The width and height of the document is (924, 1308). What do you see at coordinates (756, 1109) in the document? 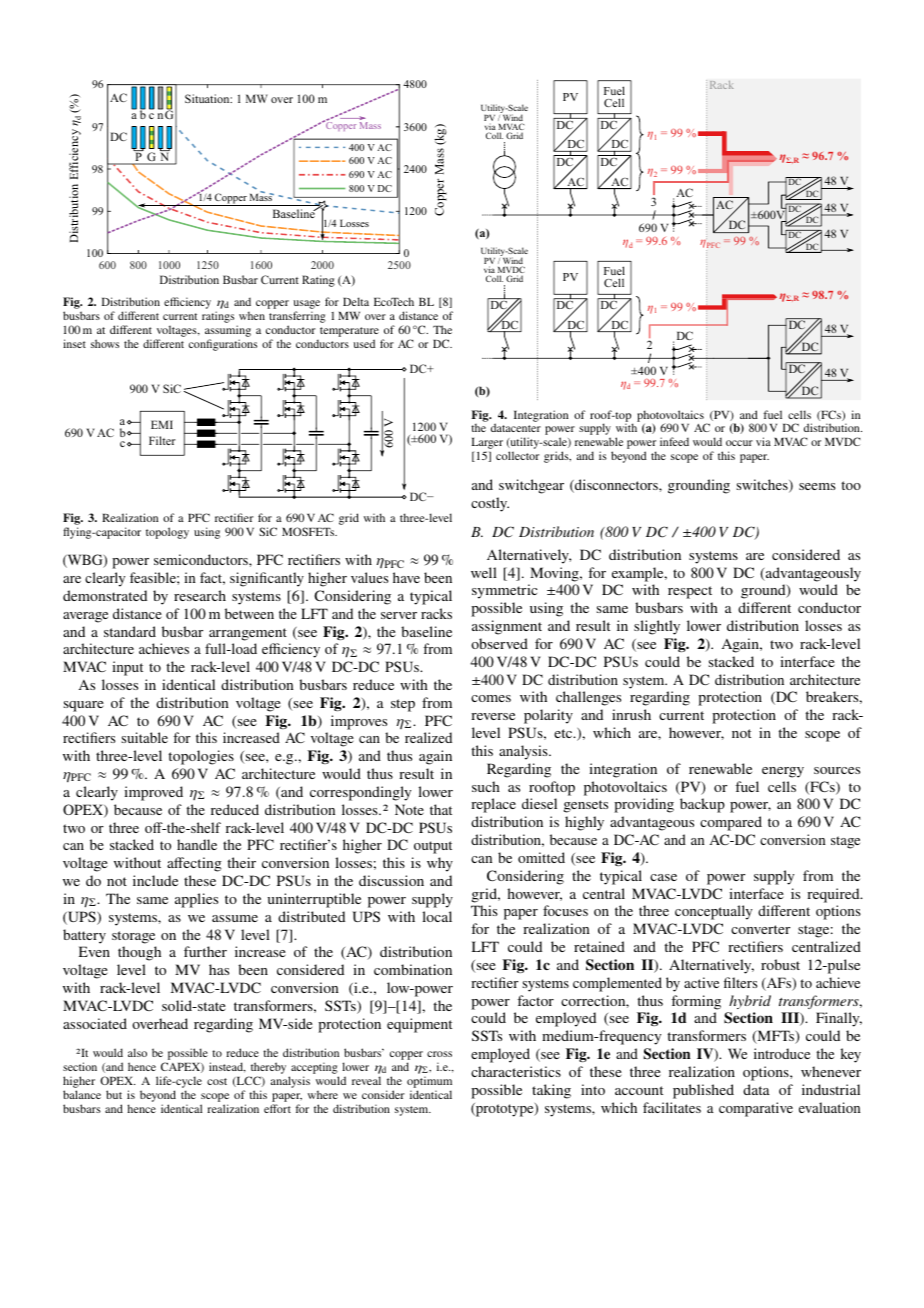
I see `comparative` at bounding box center [756, 1109].
